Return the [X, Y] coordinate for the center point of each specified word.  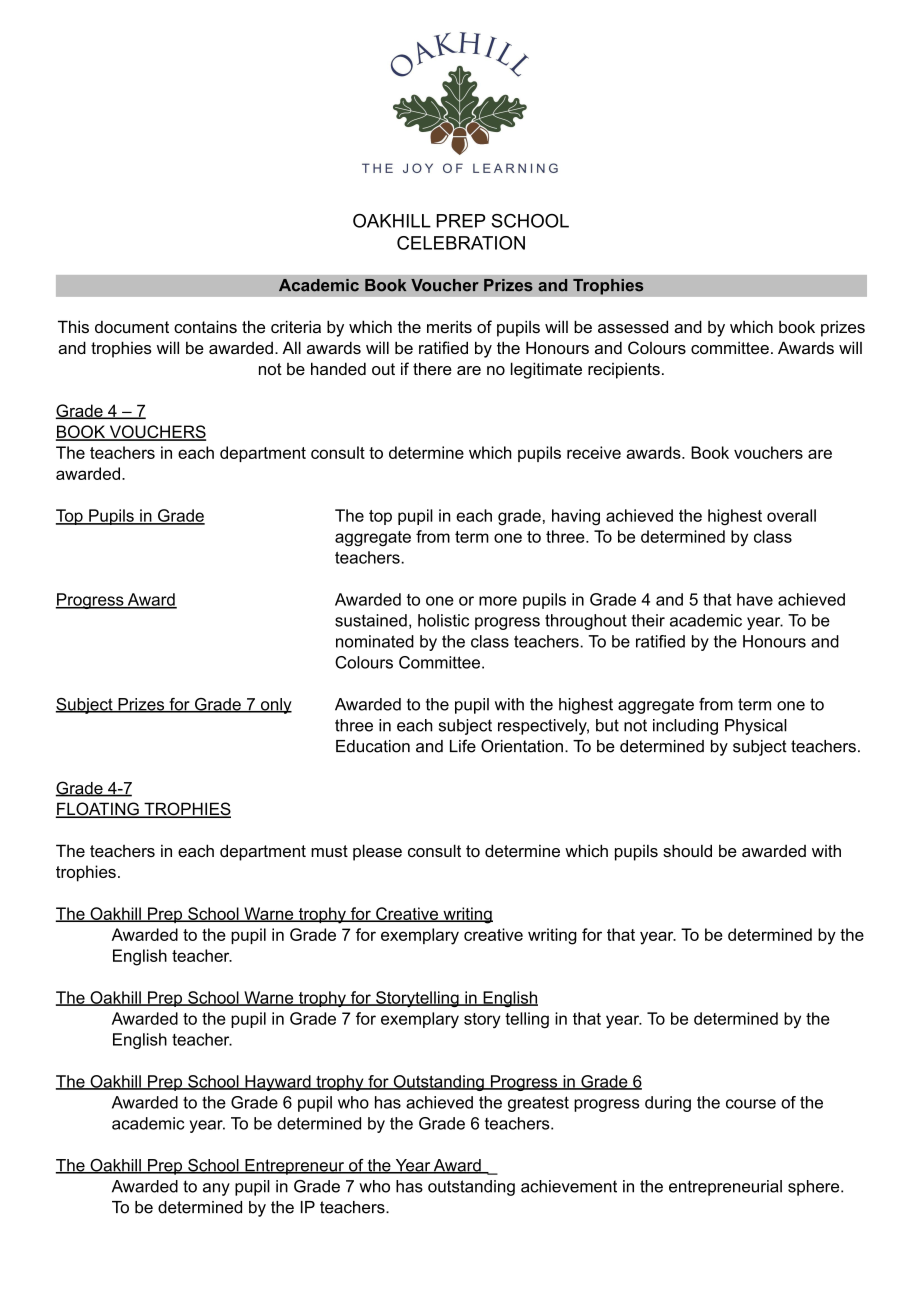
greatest [538, 1104]
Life [463, 746]
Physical [756, 727]
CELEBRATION [461, 243]
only [275, 706]
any [216, 1189]
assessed [633, 326]
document [132, 326]
